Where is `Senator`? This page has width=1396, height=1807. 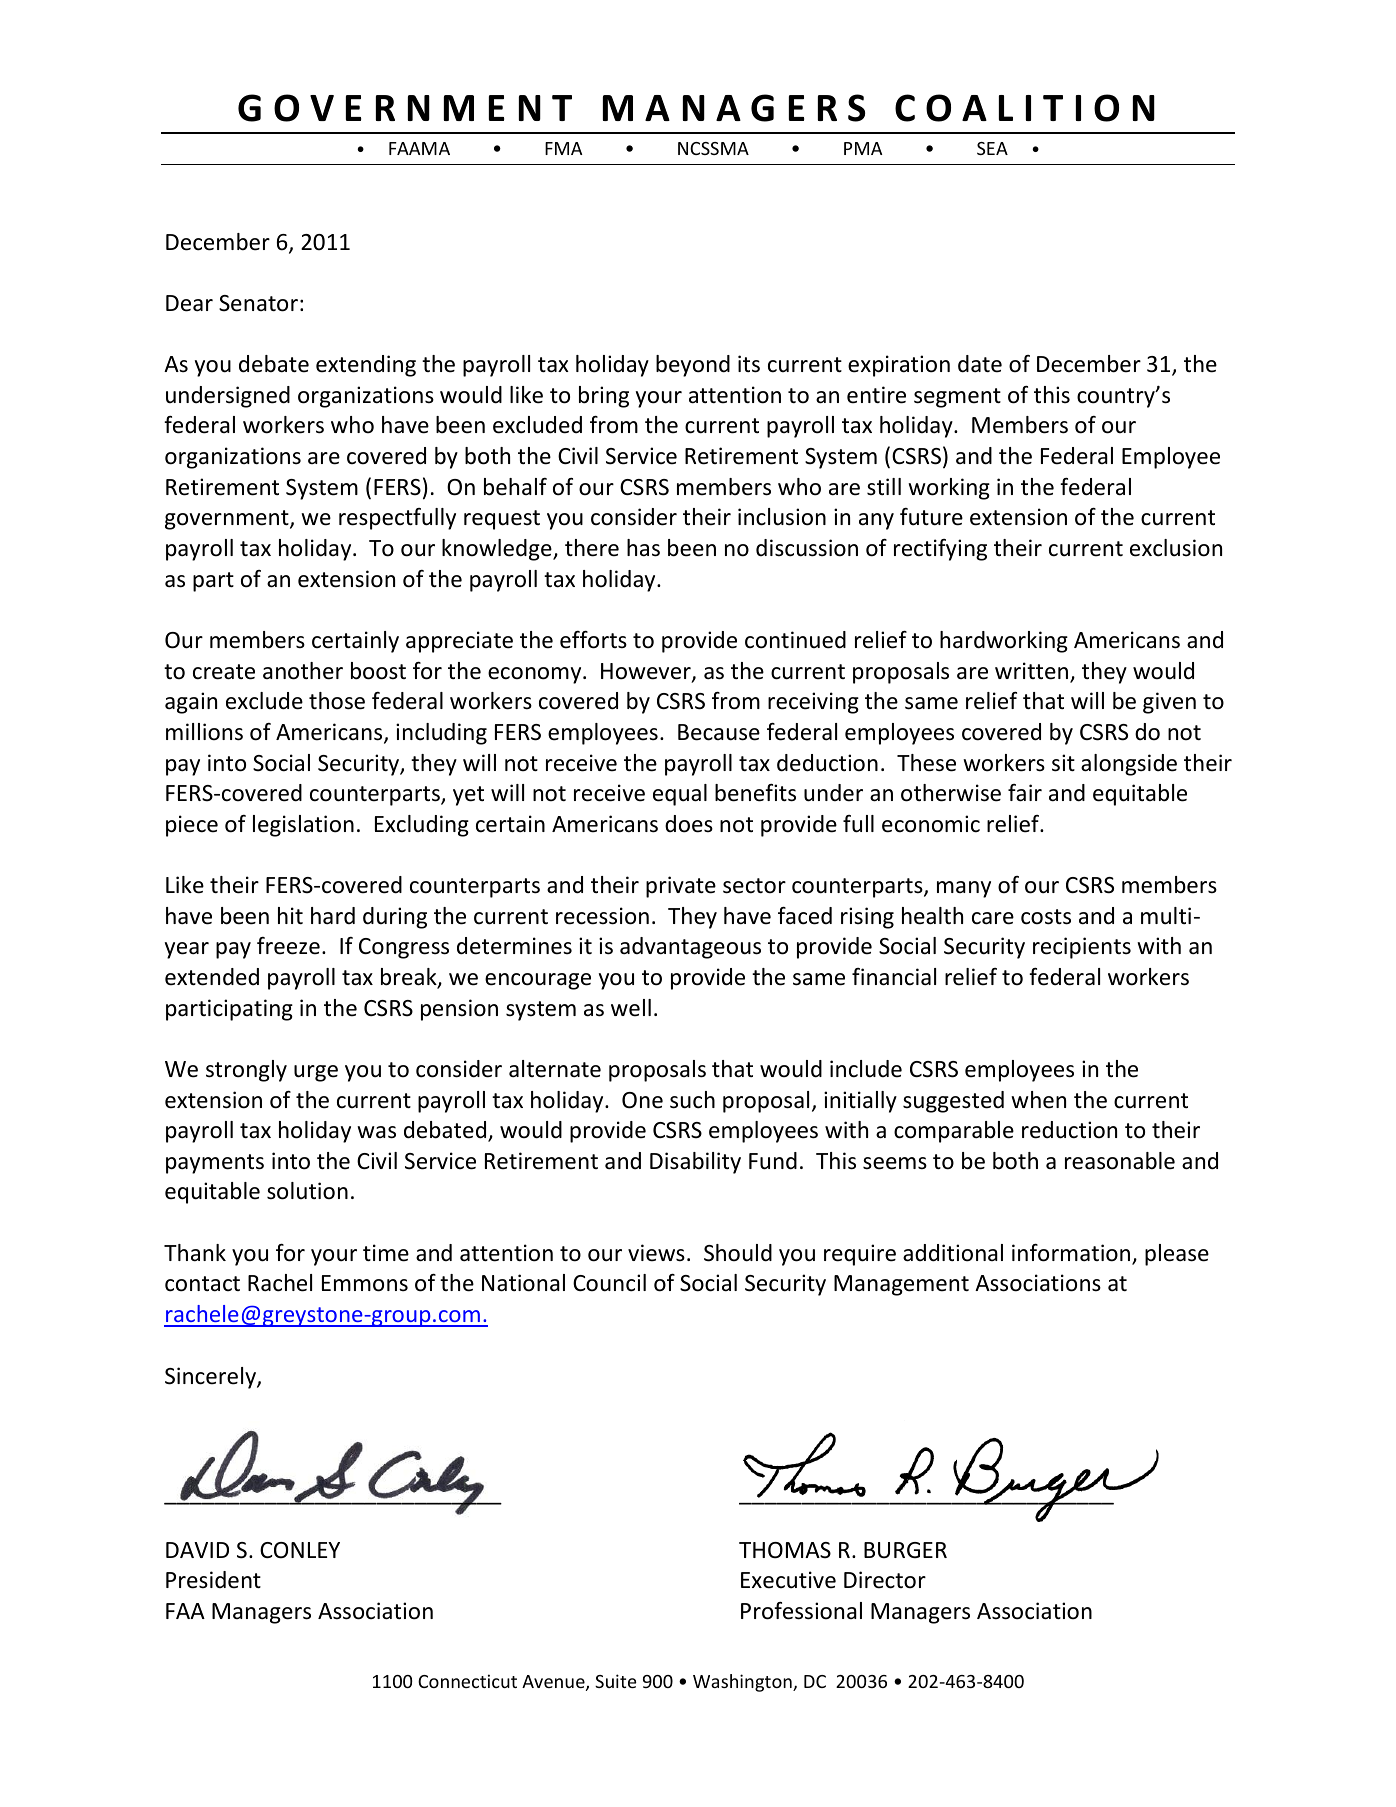 Senator is located at coordinates (258, 303).
